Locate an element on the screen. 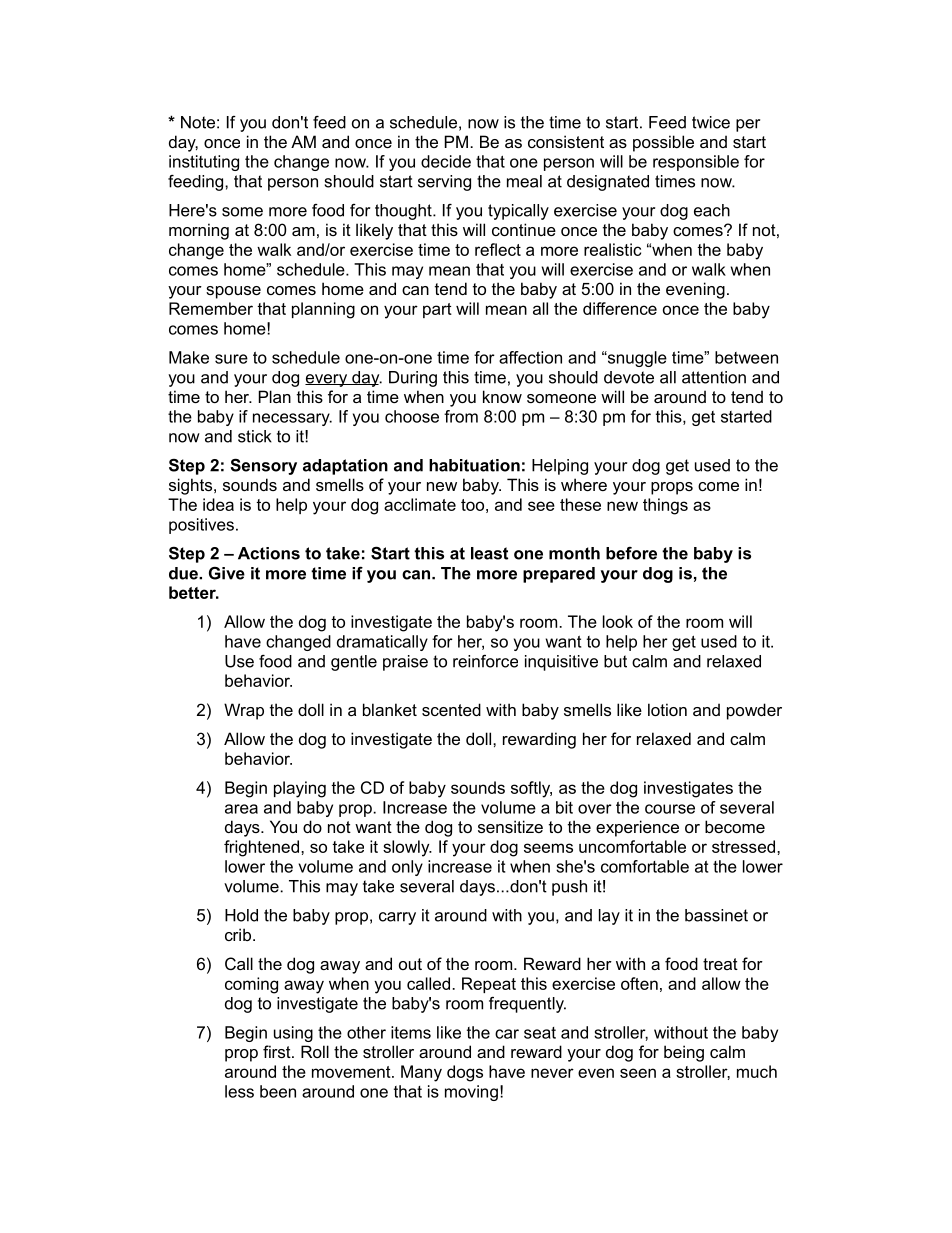 Image resolution: width=952 pixels, height=1233 pixels. Give is located at coordinates (227, 573).
